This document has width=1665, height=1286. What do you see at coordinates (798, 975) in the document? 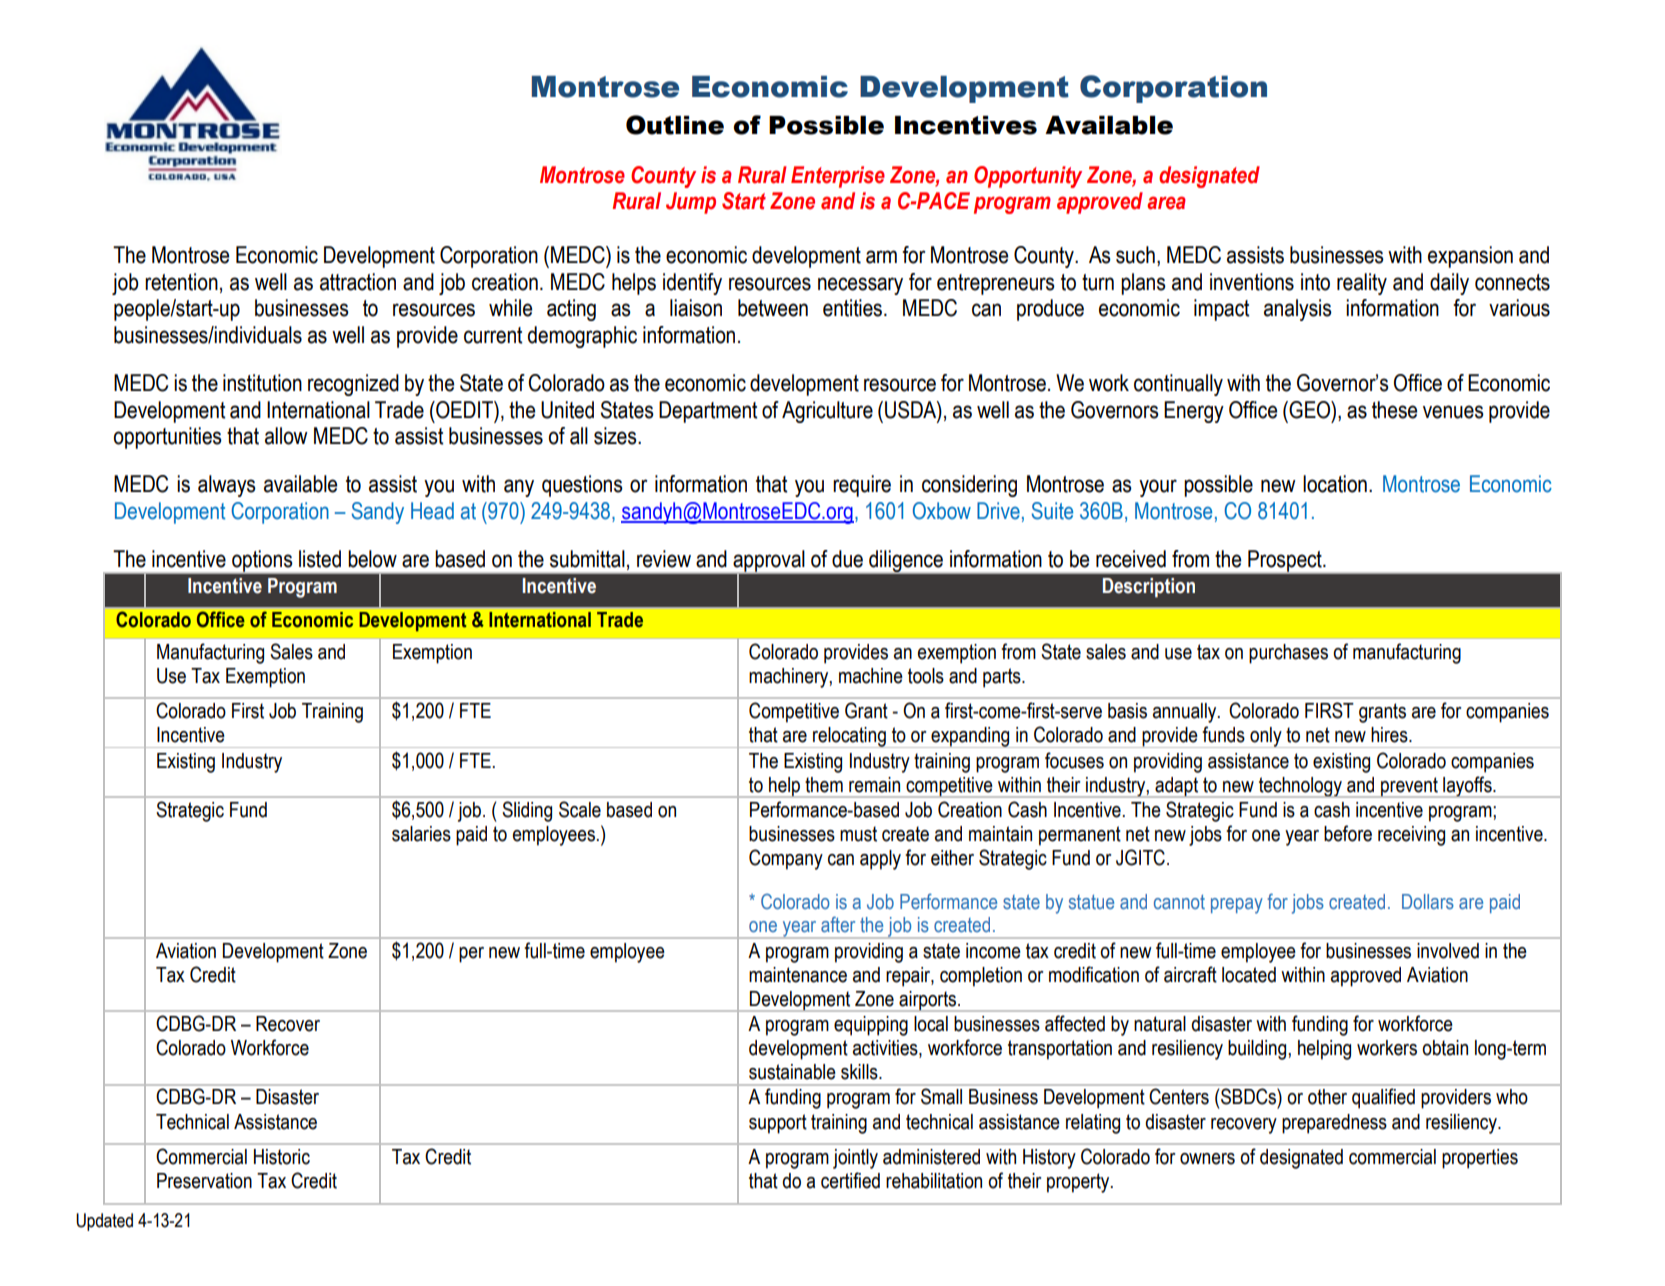
I see `maintenance` at bounding box center [798, 975].
